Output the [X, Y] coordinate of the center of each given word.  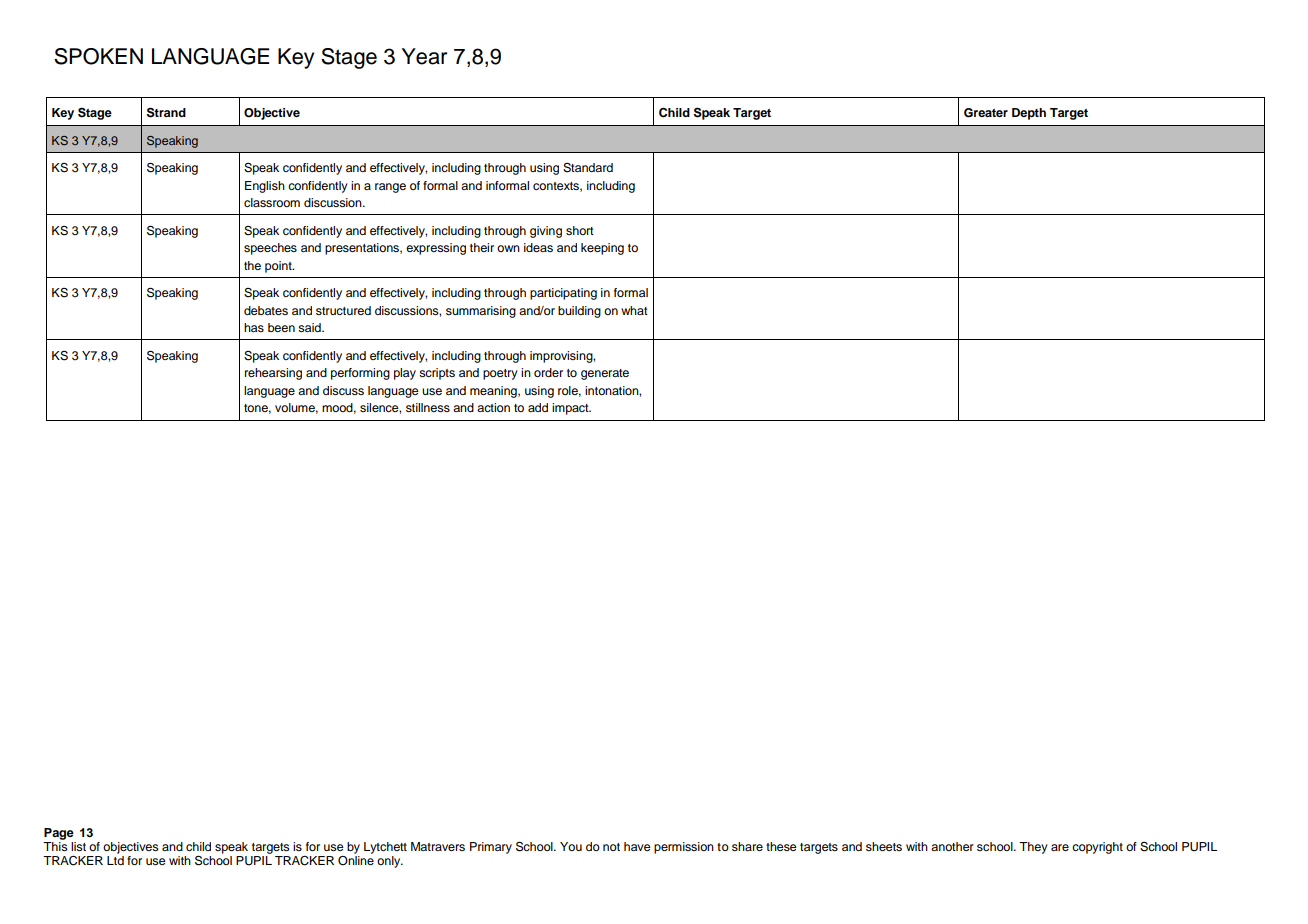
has [254, 327]
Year [424, 56]
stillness [428, 407]
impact [571, 409]
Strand [166, 112]
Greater [986, 113]
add [538, 407]
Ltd [115, 860]
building [579, 312]
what [634, 310]
